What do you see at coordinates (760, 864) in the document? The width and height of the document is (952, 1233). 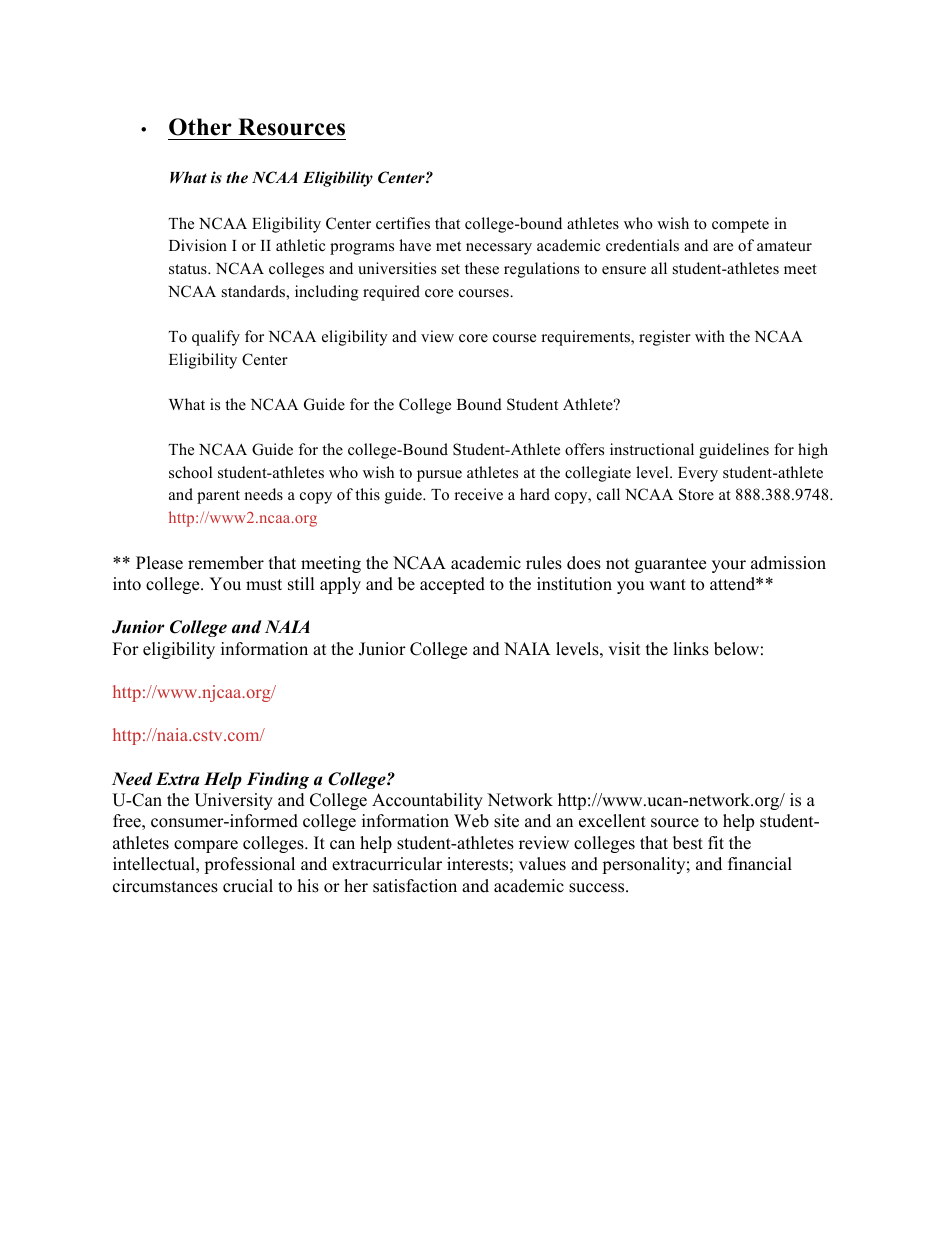 I see `financial` at bounding box center [760, 864].
